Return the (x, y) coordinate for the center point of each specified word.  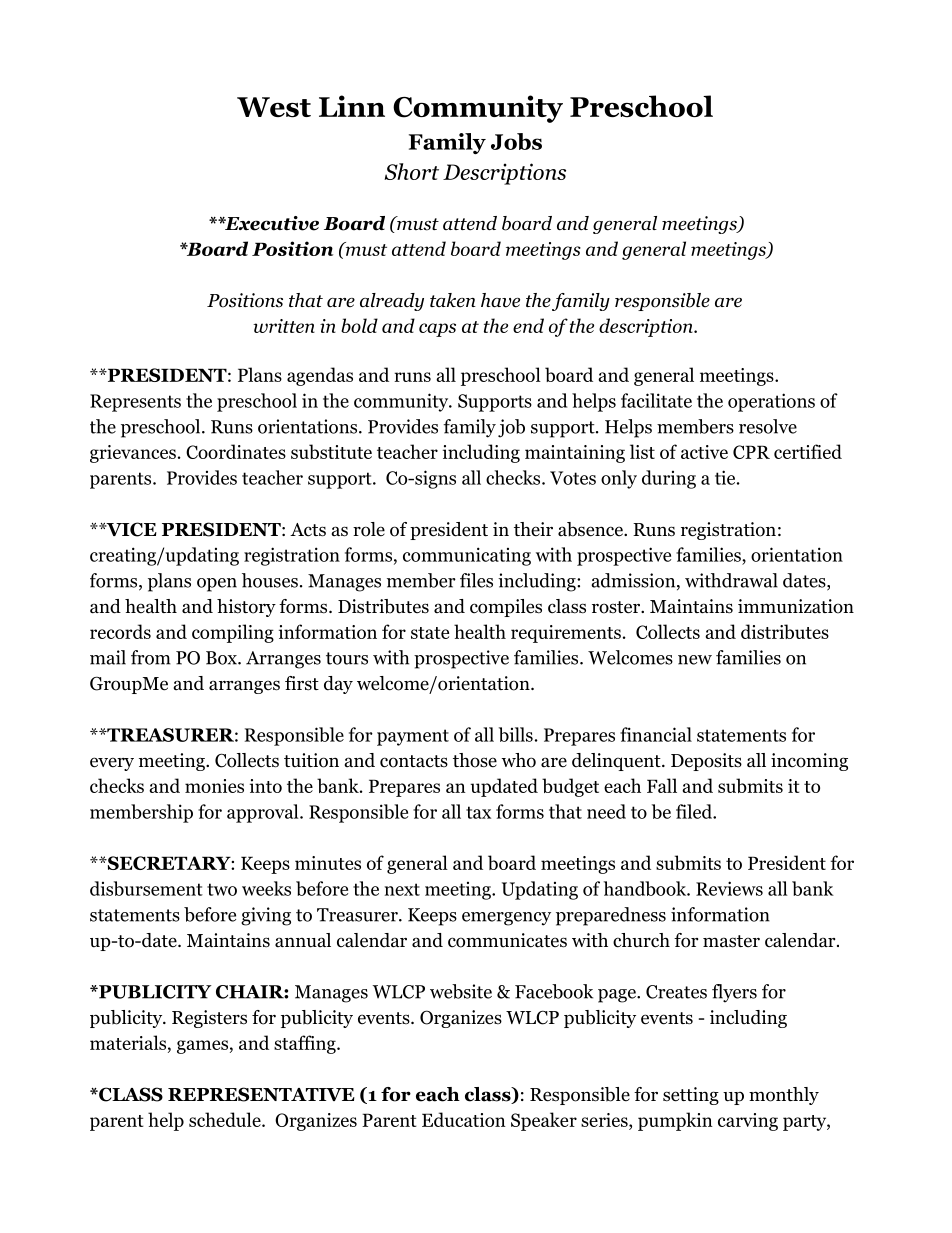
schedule (226, 1119)
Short (411, 171)
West (274, 107)
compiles (506, 608)
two (222, 889)
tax (478, 812)
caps (437, 330)
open (217, 585)
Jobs (516, 141)
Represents (135, 403)
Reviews (729, 888)
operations (771, 402)
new (695, 660)
